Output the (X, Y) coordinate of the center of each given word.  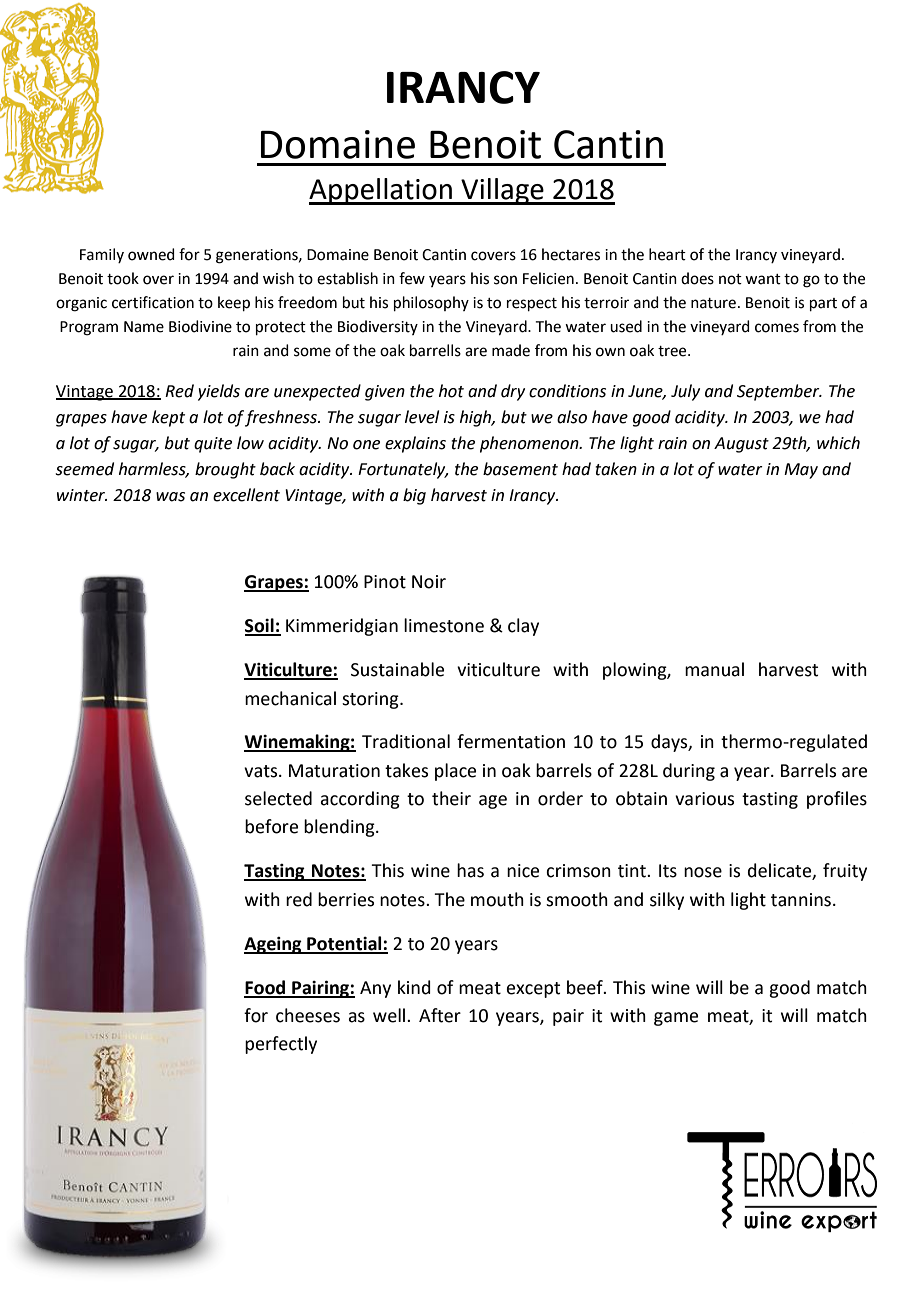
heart (667, 254)
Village (502, 191)
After (440, 1015)
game (676, 1019)
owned (151, 254)
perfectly (281, 1045)
